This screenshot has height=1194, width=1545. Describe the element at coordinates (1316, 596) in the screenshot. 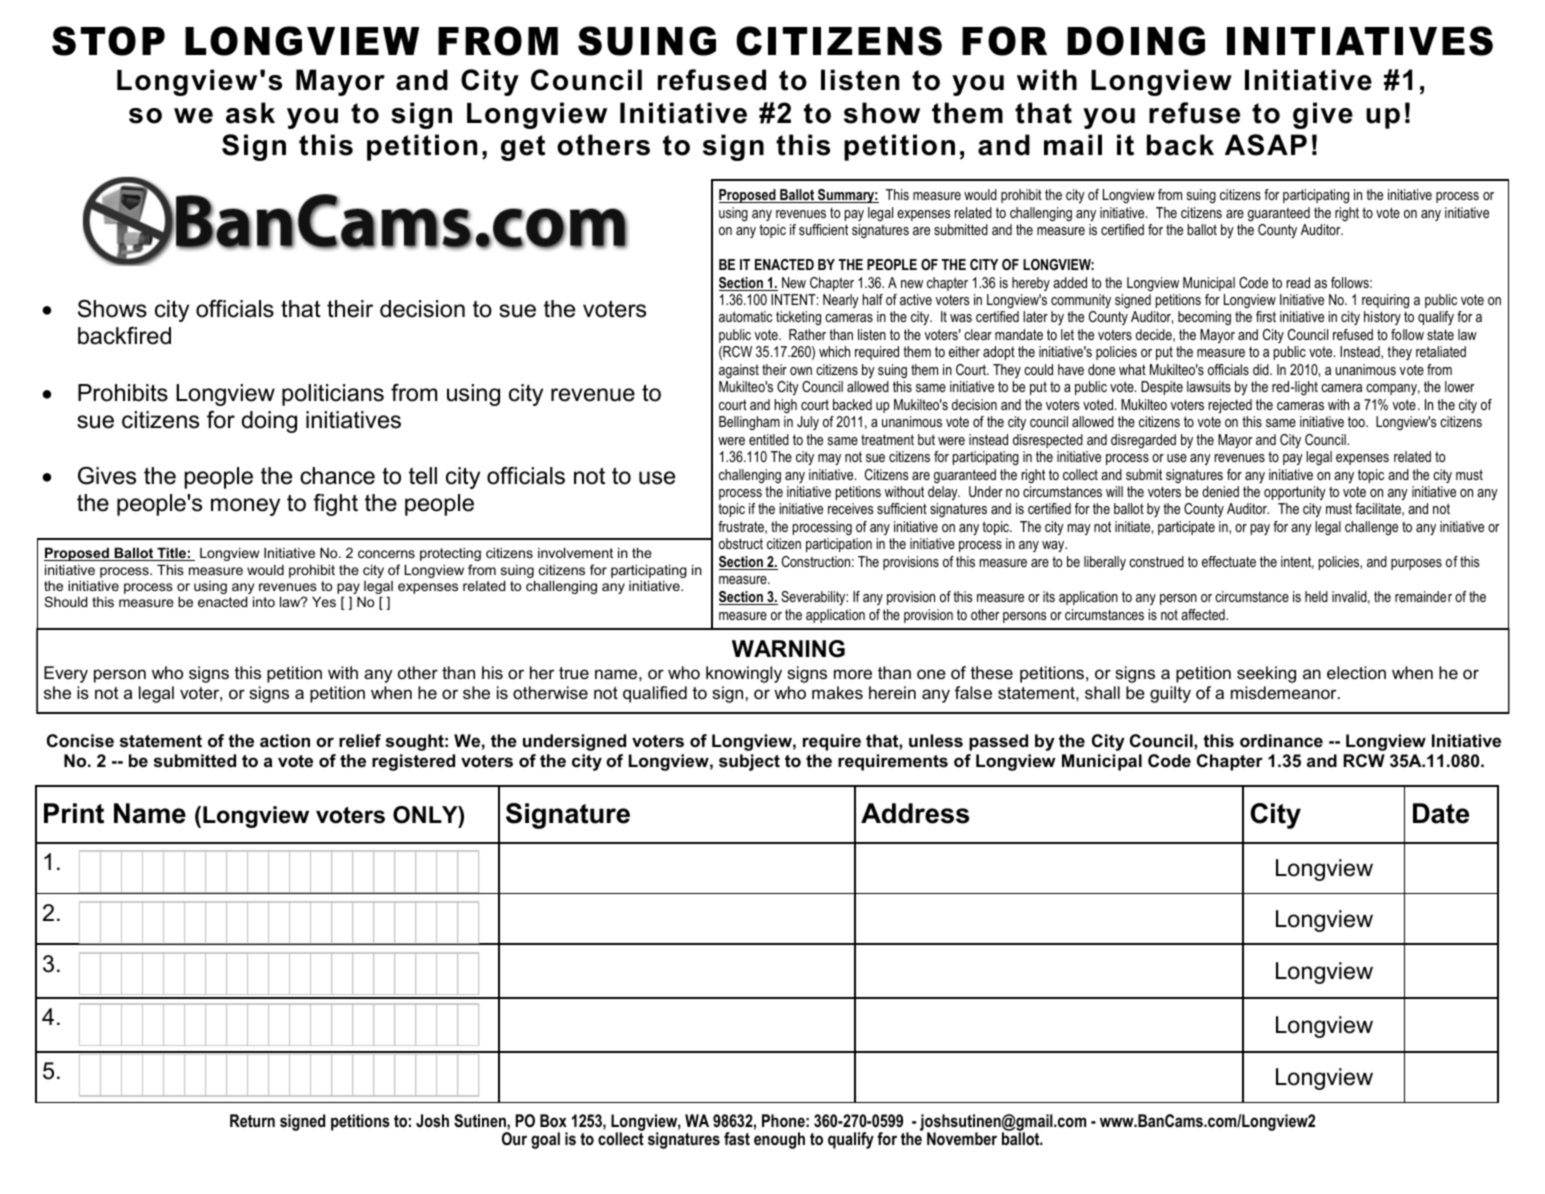

I see `held` at that location.
